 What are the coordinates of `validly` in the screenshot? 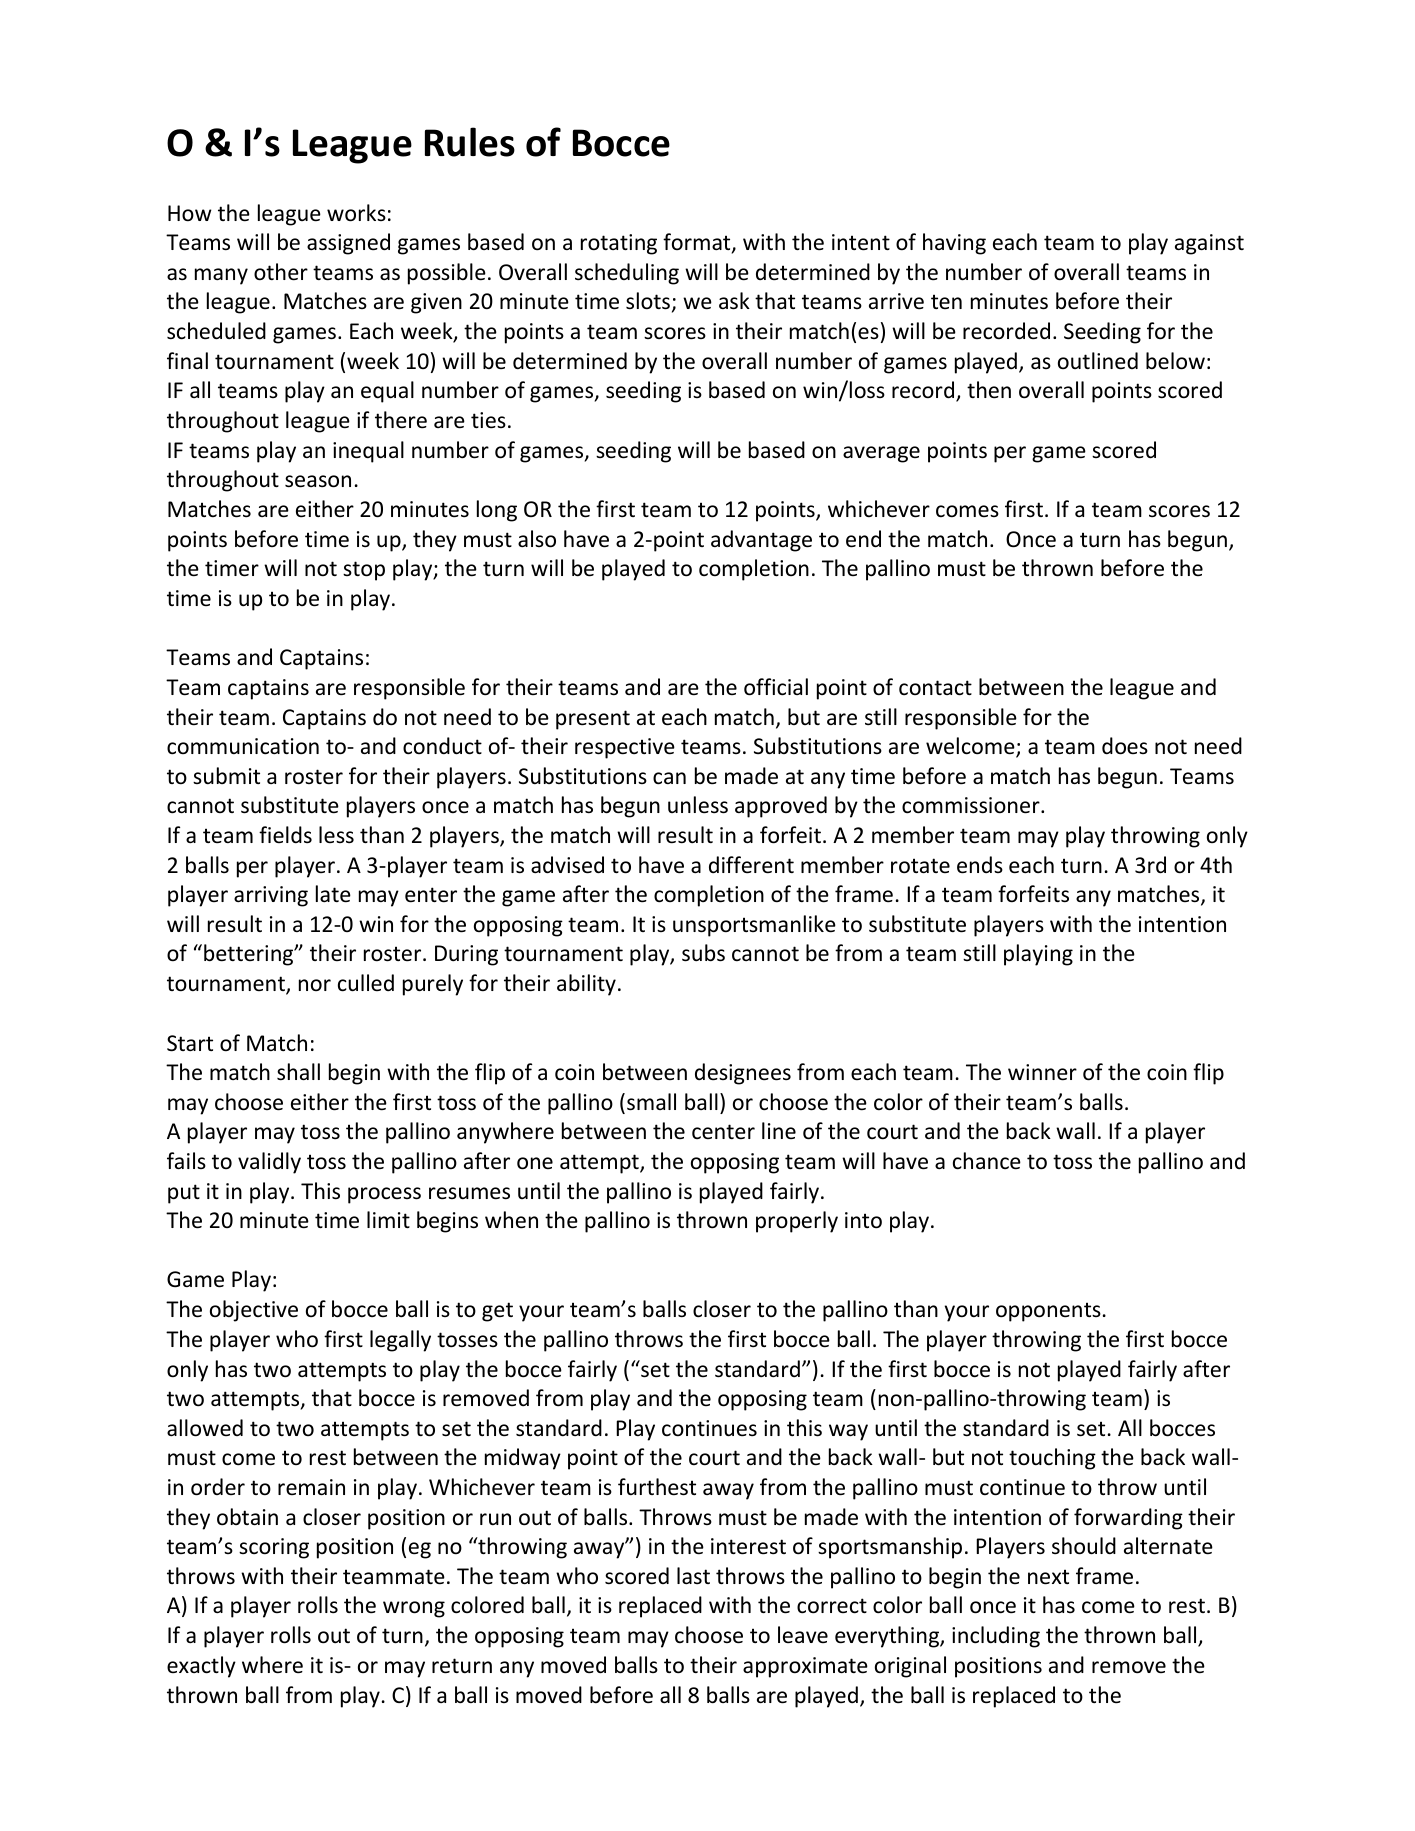 It's located at (269, 1163).
